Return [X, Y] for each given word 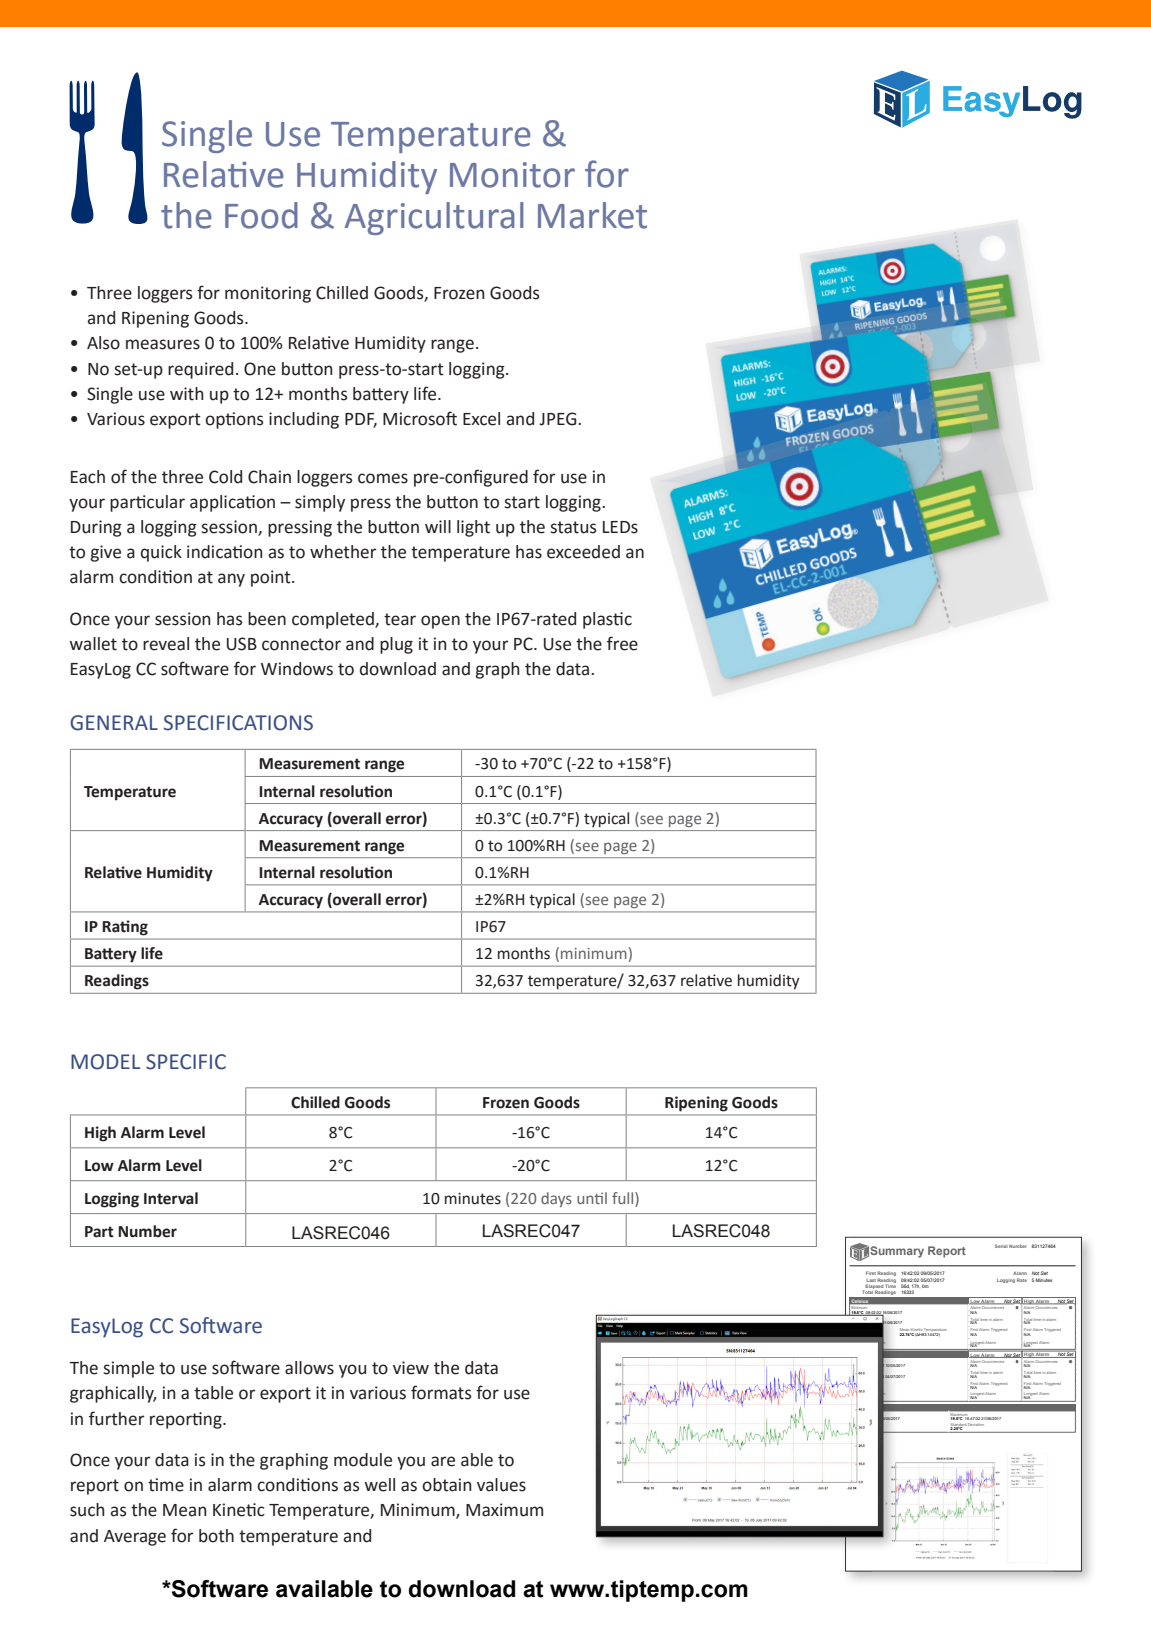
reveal [166, 644]
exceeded [583, 552]
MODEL [105, 1062]
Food [261, 215]
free [622, 643]
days [556, 1199]
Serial [1001, 1246]
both [216, 1536]
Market [592, 215]
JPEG [559, 419]
